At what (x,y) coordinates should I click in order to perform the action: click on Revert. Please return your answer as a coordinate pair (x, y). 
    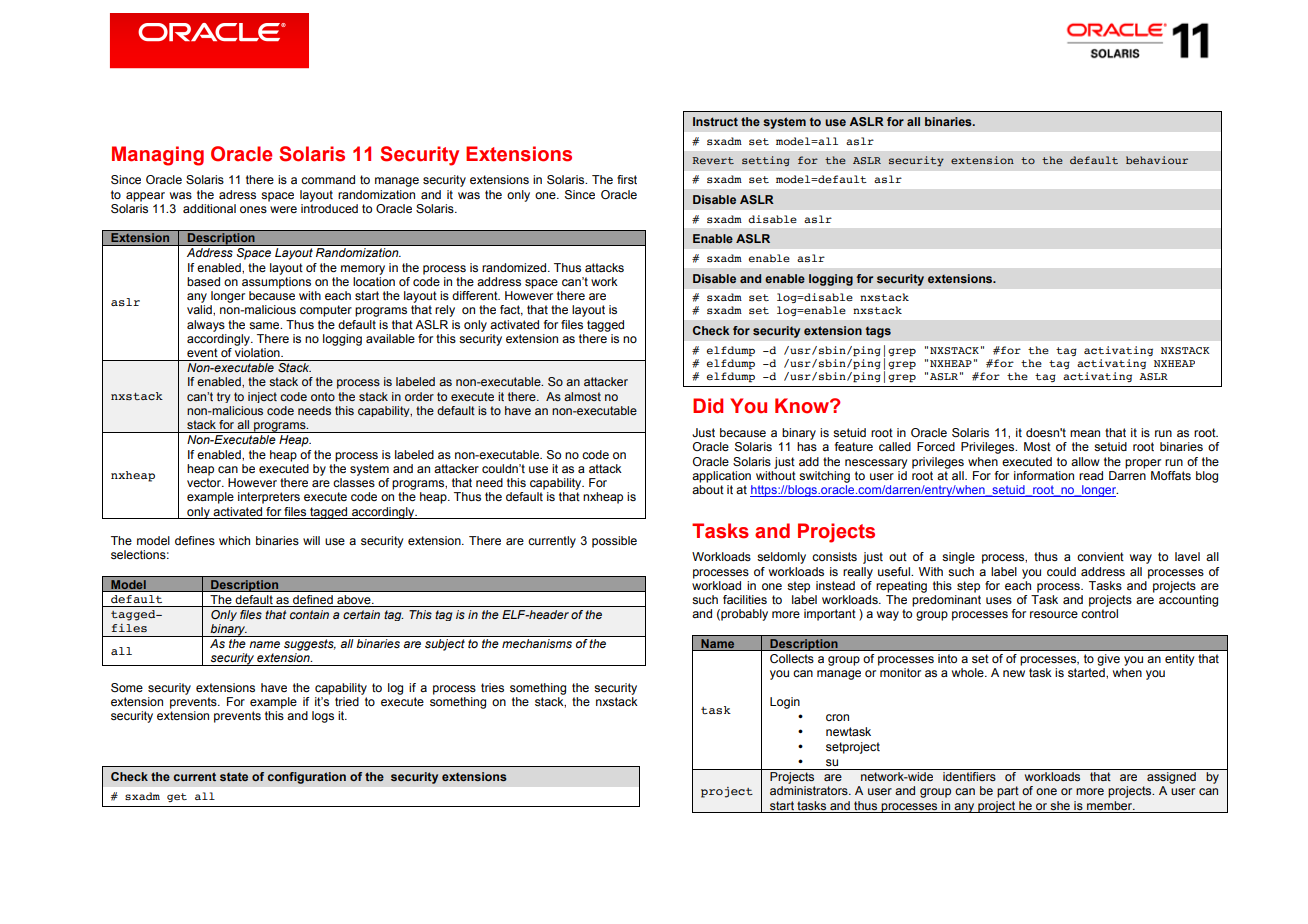
    Looking at the image, I should click on (713, 160).
